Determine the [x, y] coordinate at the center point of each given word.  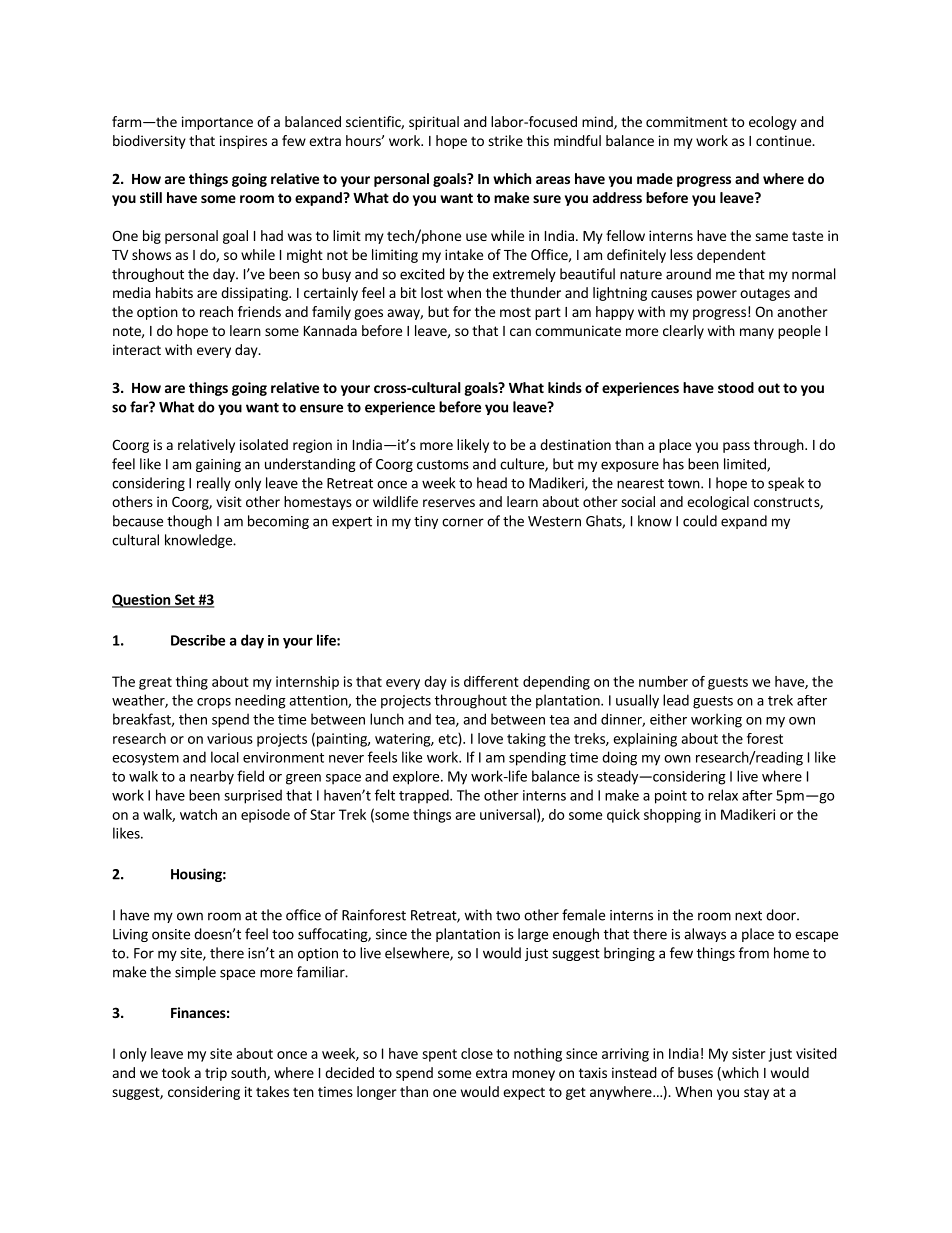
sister [748, 1053]
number [663, 681]
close [477, 1053]
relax [723, 795]
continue [784, 140]
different [491, 681]
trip [216, 1074]
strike [505, 140]
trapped [425, 796]
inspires [243, 142]
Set [184, 600]
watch [198, 814]
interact [137, 349]
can [520, 332]
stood [736, 387]
